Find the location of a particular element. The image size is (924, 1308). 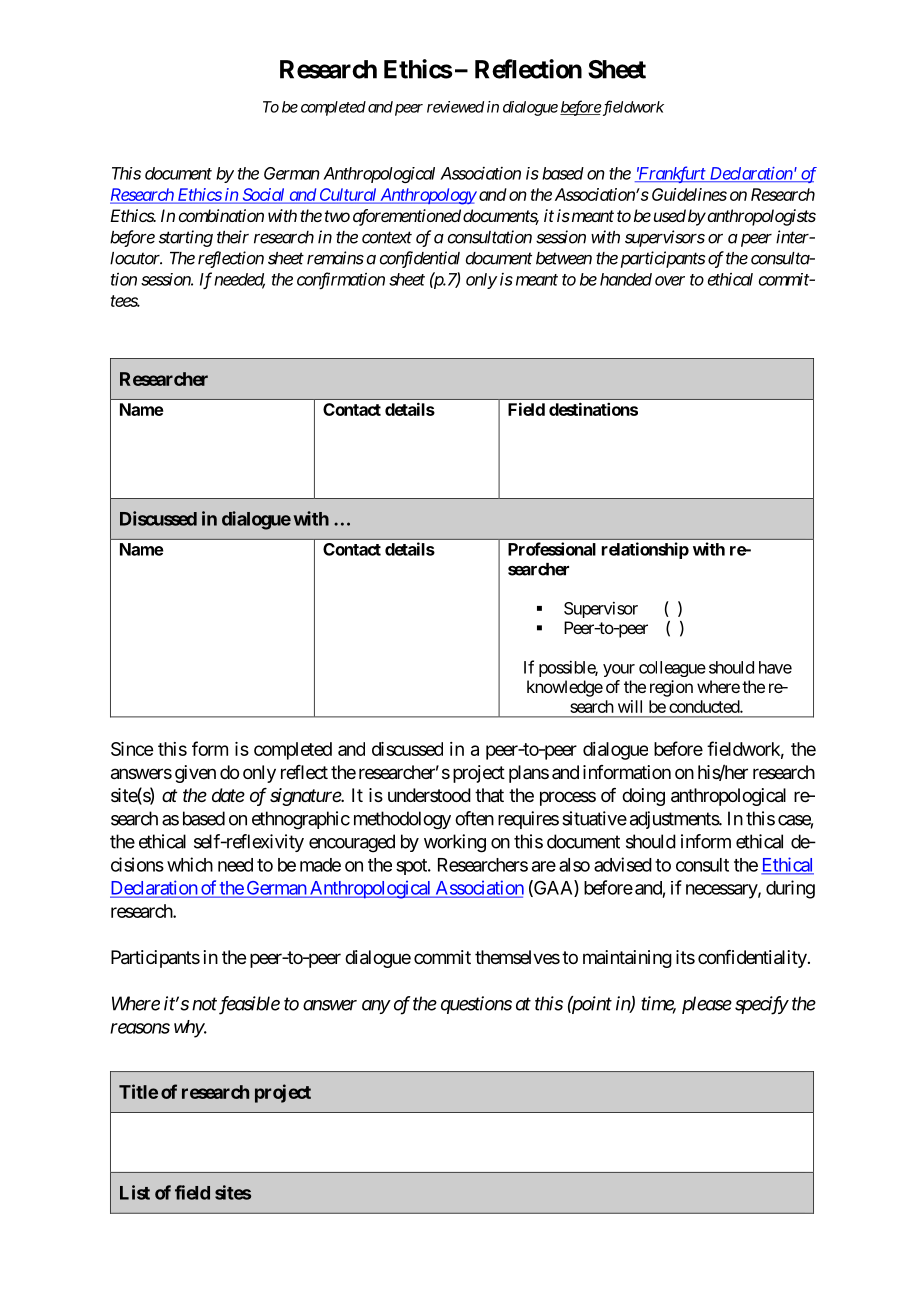

reviewed is located at coordinates (455, 107).
